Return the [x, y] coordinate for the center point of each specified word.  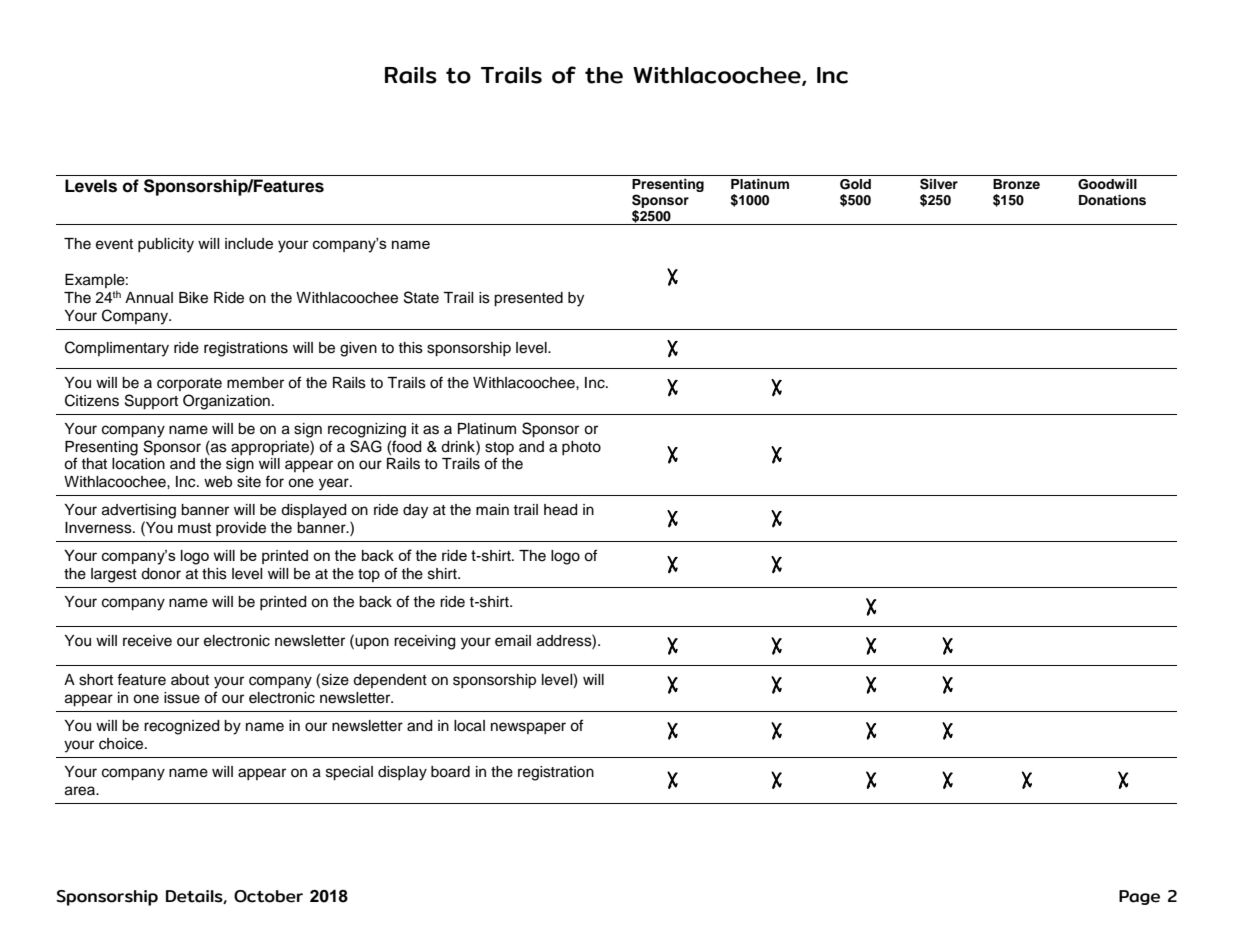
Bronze [1016, 184]
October [268, 896]
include [249, 243]
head [560, 510]
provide [241, 529]
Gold [855, 184]
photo [581, 448]
